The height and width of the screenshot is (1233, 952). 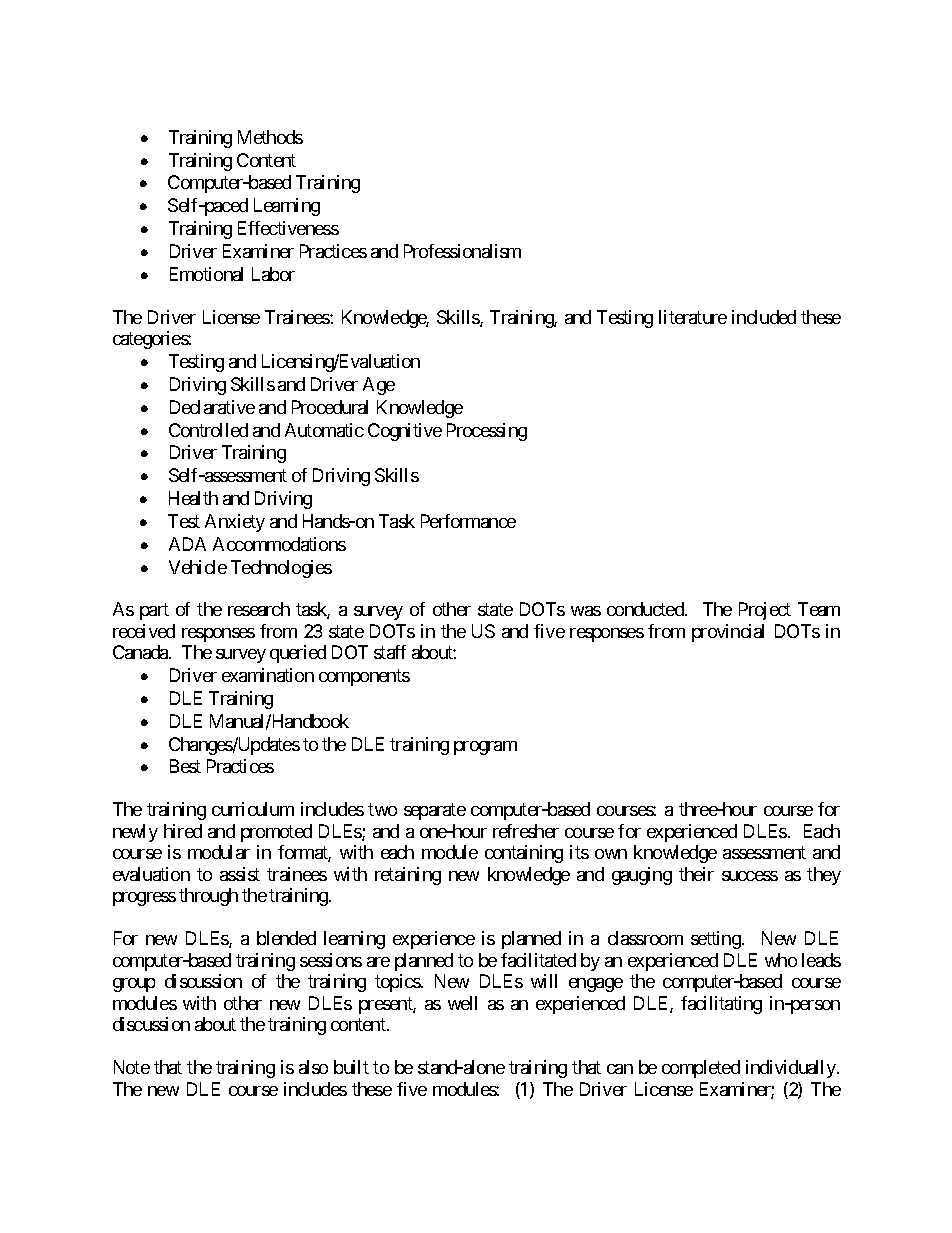 I want to click on Methods, so click(x=270, y=137).
